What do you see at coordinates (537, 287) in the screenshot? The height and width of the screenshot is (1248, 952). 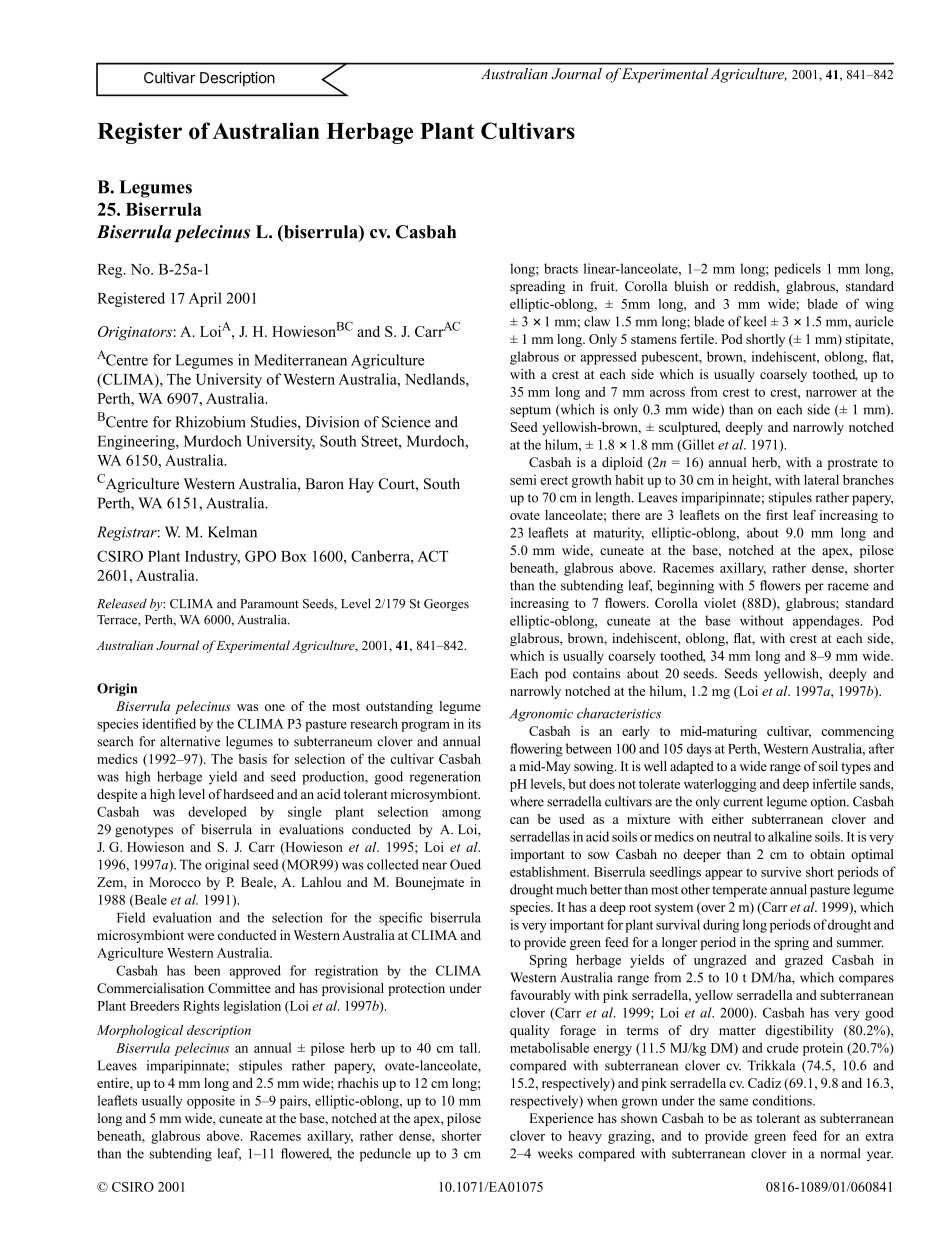 I see `spreading` at bounding box center [537, 287].
